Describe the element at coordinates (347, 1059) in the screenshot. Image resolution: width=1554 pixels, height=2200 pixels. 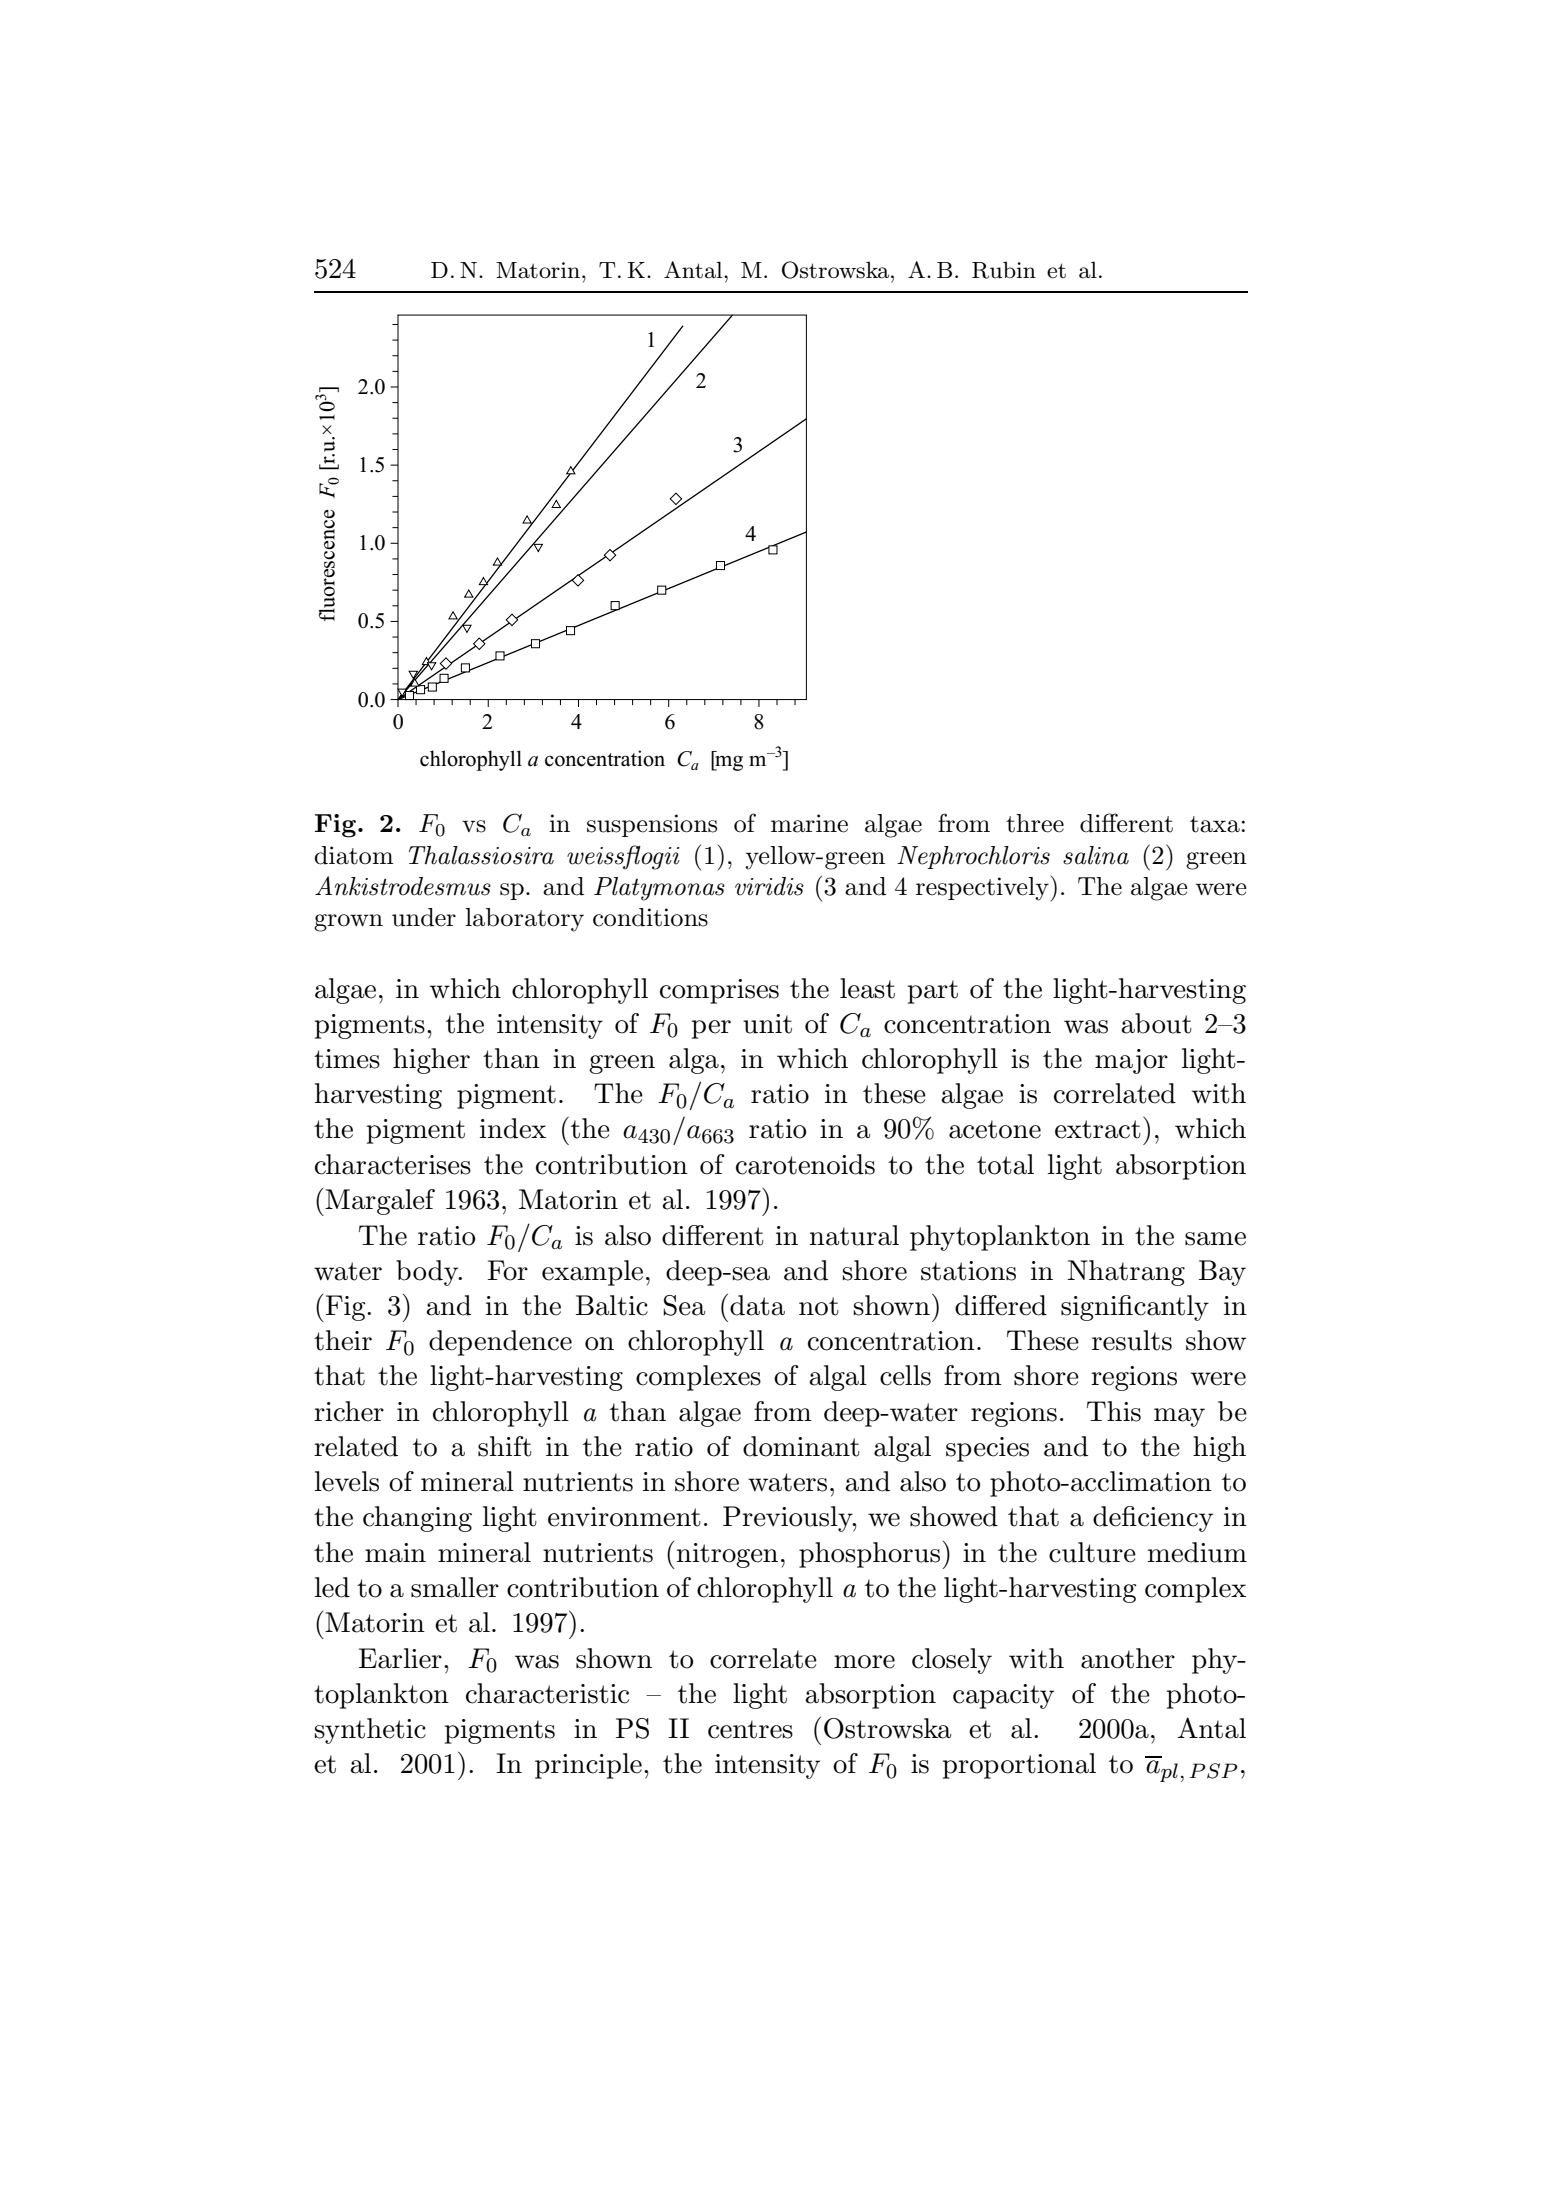
I see `times` at that location.
